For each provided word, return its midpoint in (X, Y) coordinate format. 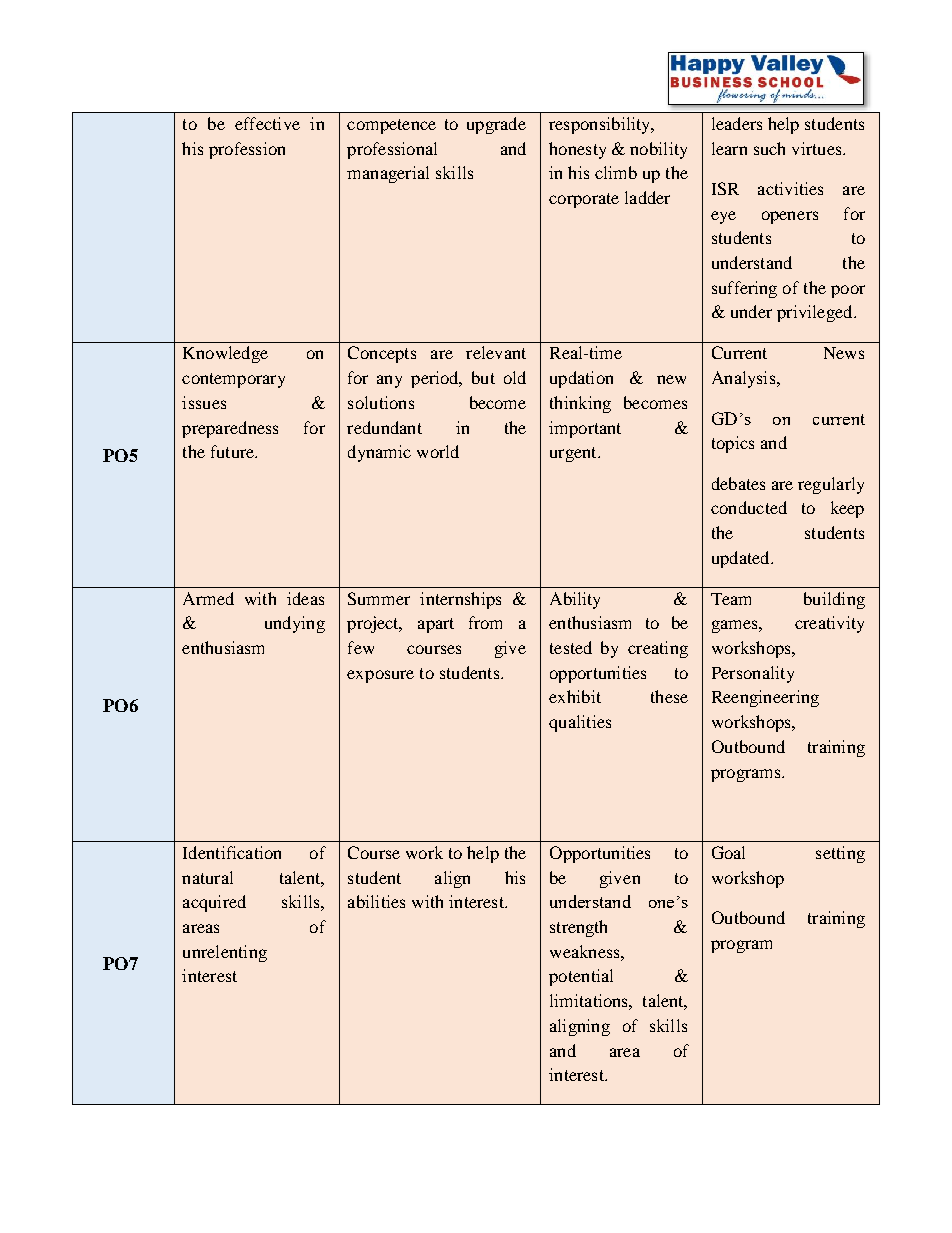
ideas (305, 598)
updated (742, 559)
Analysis (745, 379)
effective (267, 123)
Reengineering (765, 698)
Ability (575, 600)
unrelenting (225, 953)
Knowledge (225, 354)
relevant (496, 352)
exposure (380, 676)
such (769, 148)
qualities (580, 723)
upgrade (496, 125)
